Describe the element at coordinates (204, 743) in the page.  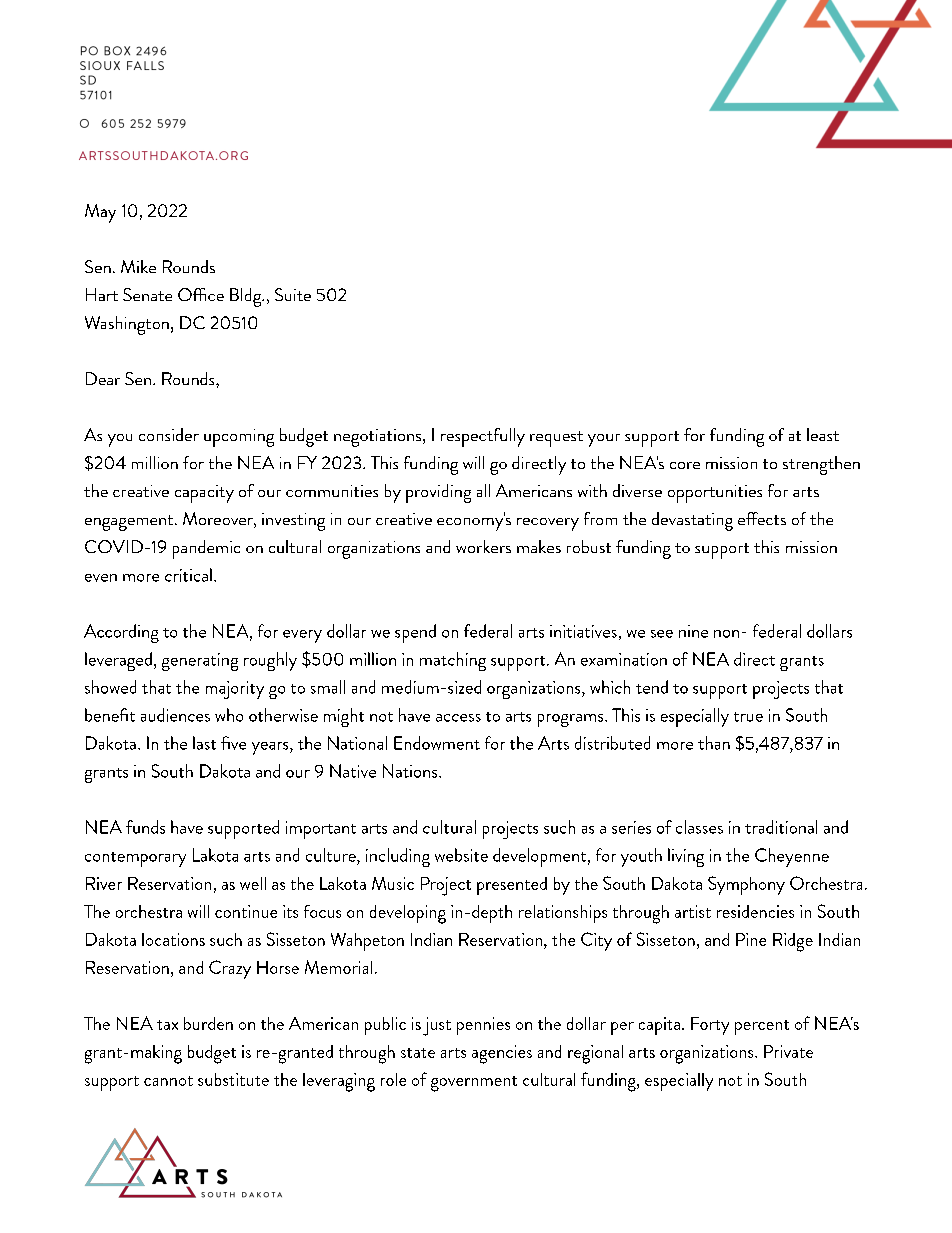
I see `last` at that location.
